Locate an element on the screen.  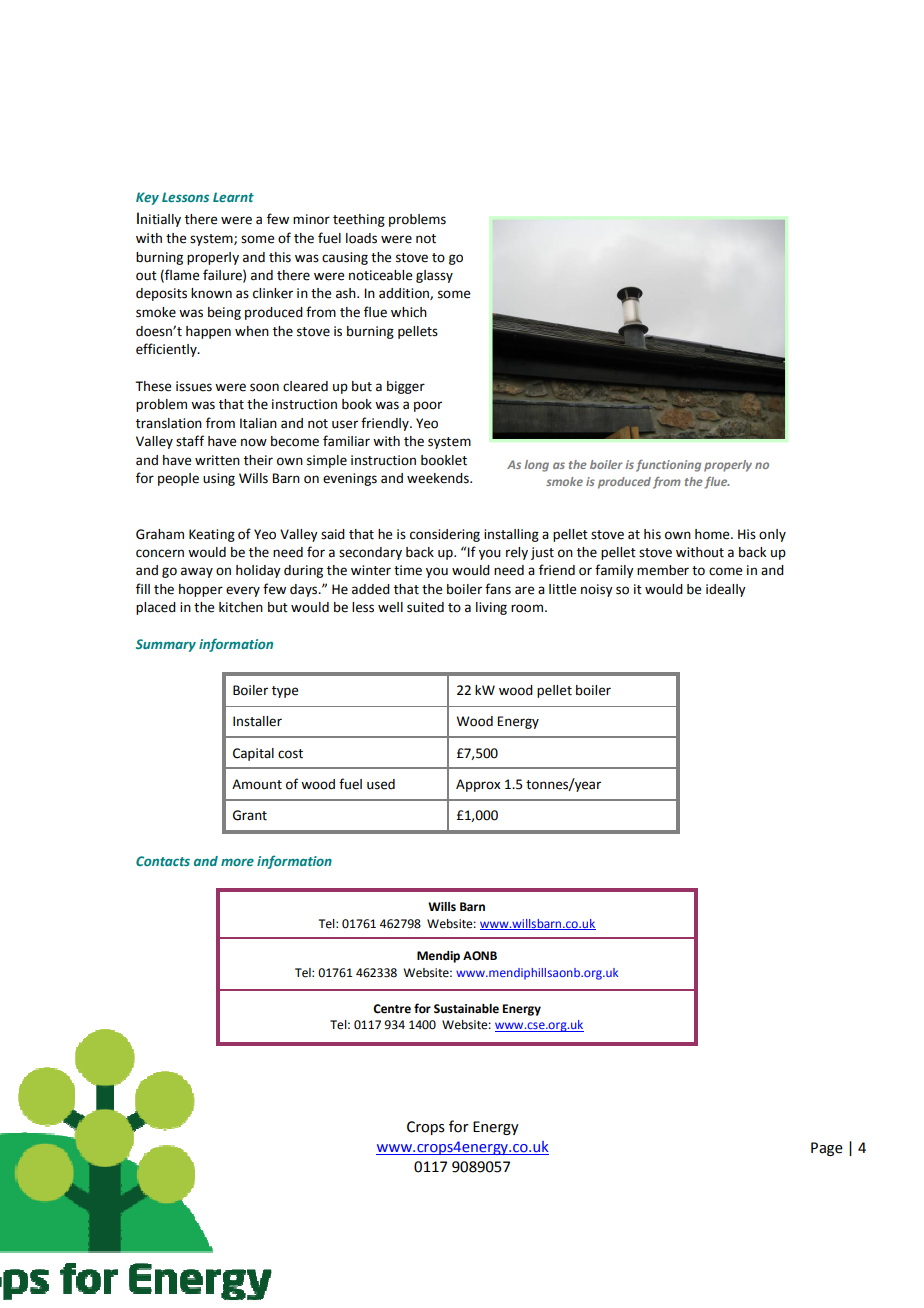
long is located at coordinates (537, 466).
